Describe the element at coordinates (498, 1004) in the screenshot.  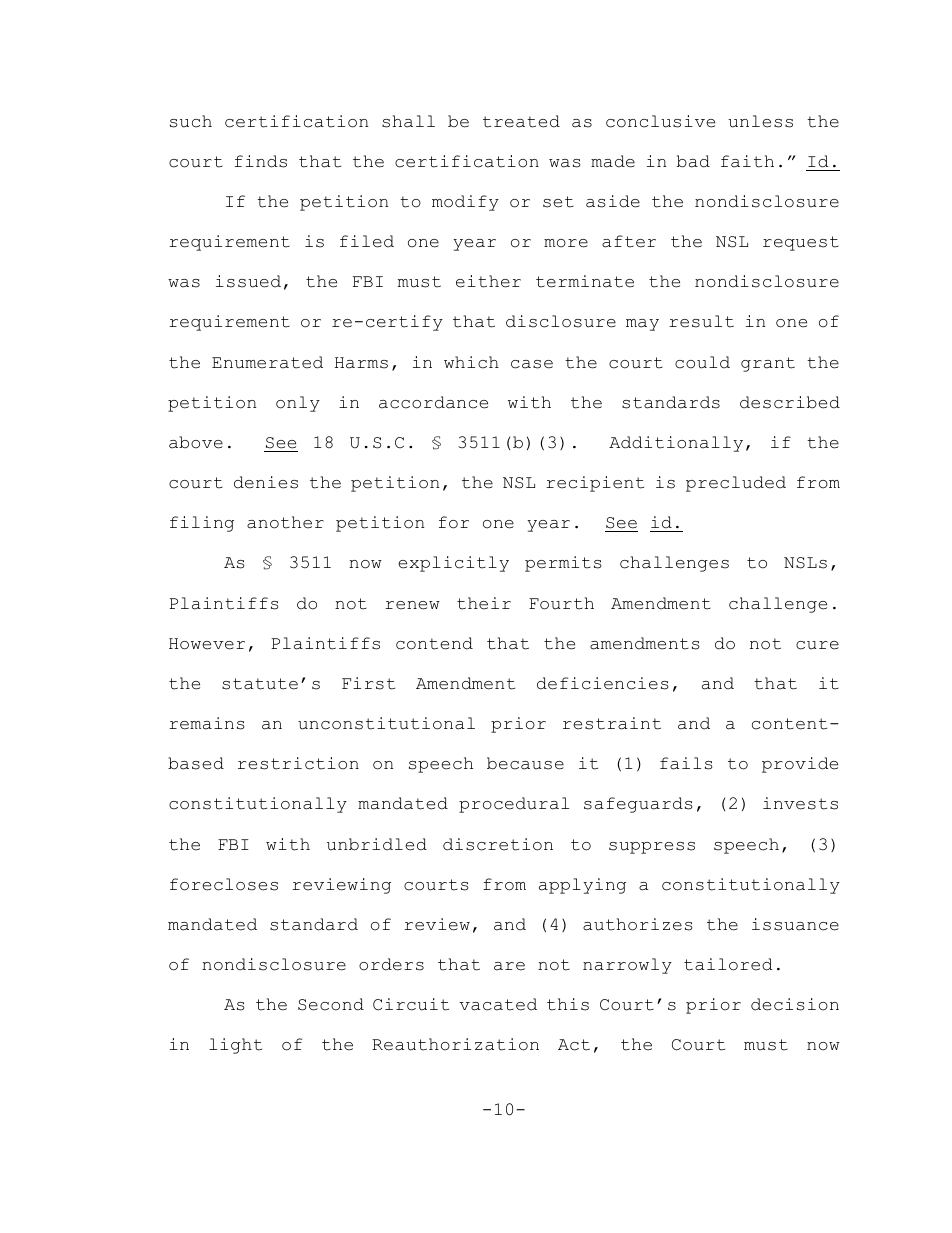
I see `vacated` at that location.
